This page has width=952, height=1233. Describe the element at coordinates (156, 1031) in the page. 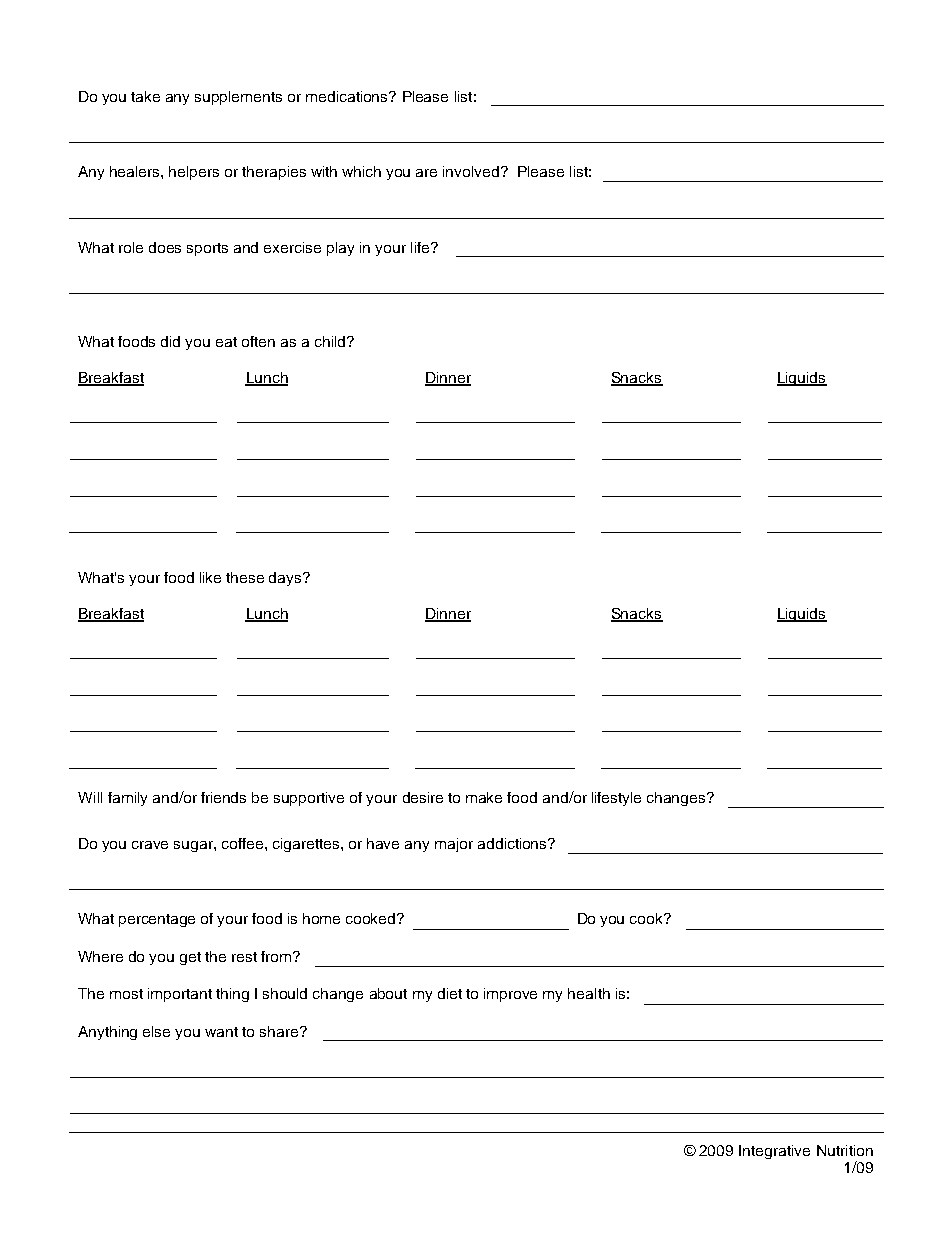

I see `else` at that location.
